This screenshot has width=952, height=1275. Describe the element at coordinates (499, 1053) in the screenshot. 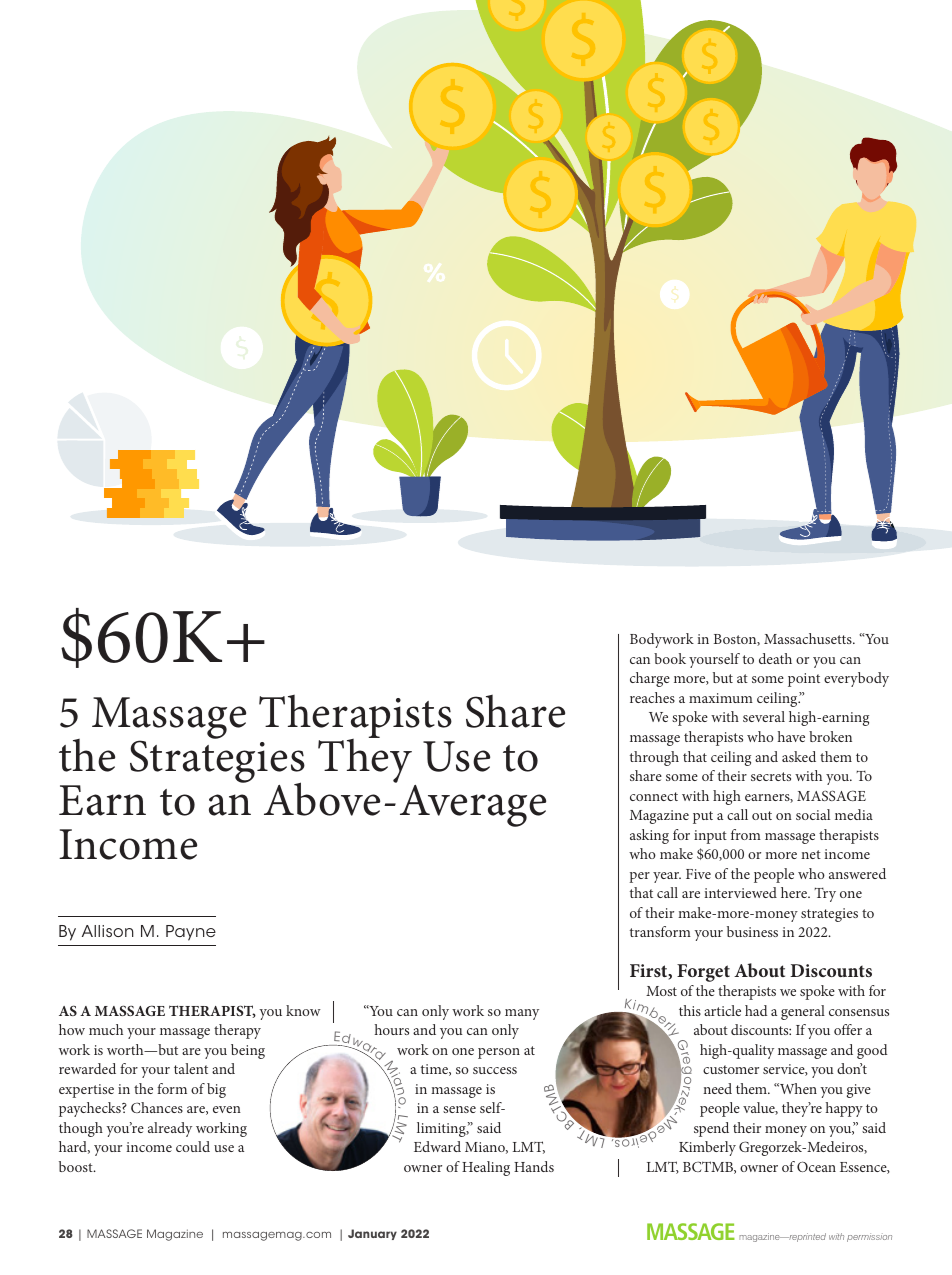

I see `person` at that location.
